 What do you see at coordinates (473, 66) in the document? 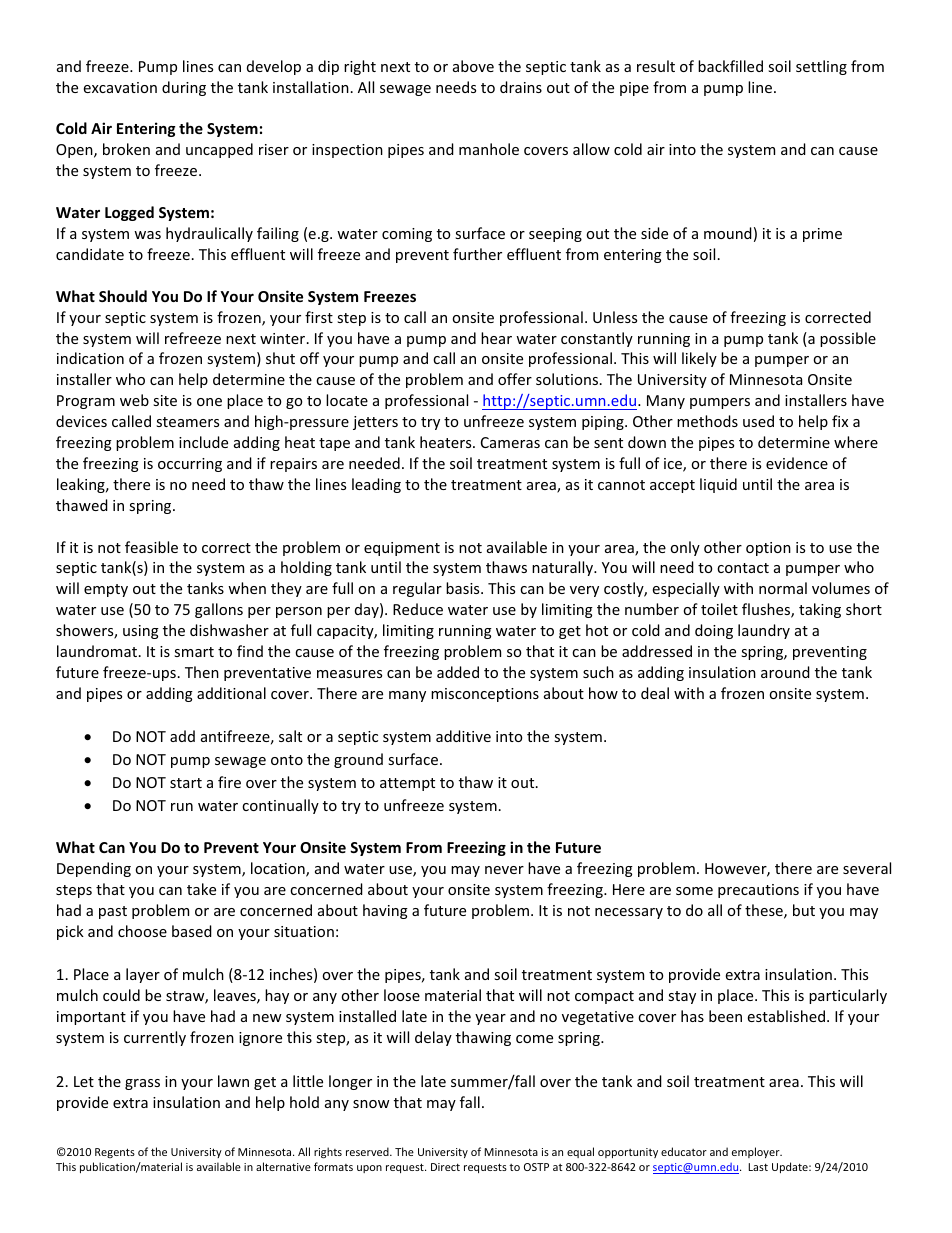
I see `above` at bounding box center [473, 66].
